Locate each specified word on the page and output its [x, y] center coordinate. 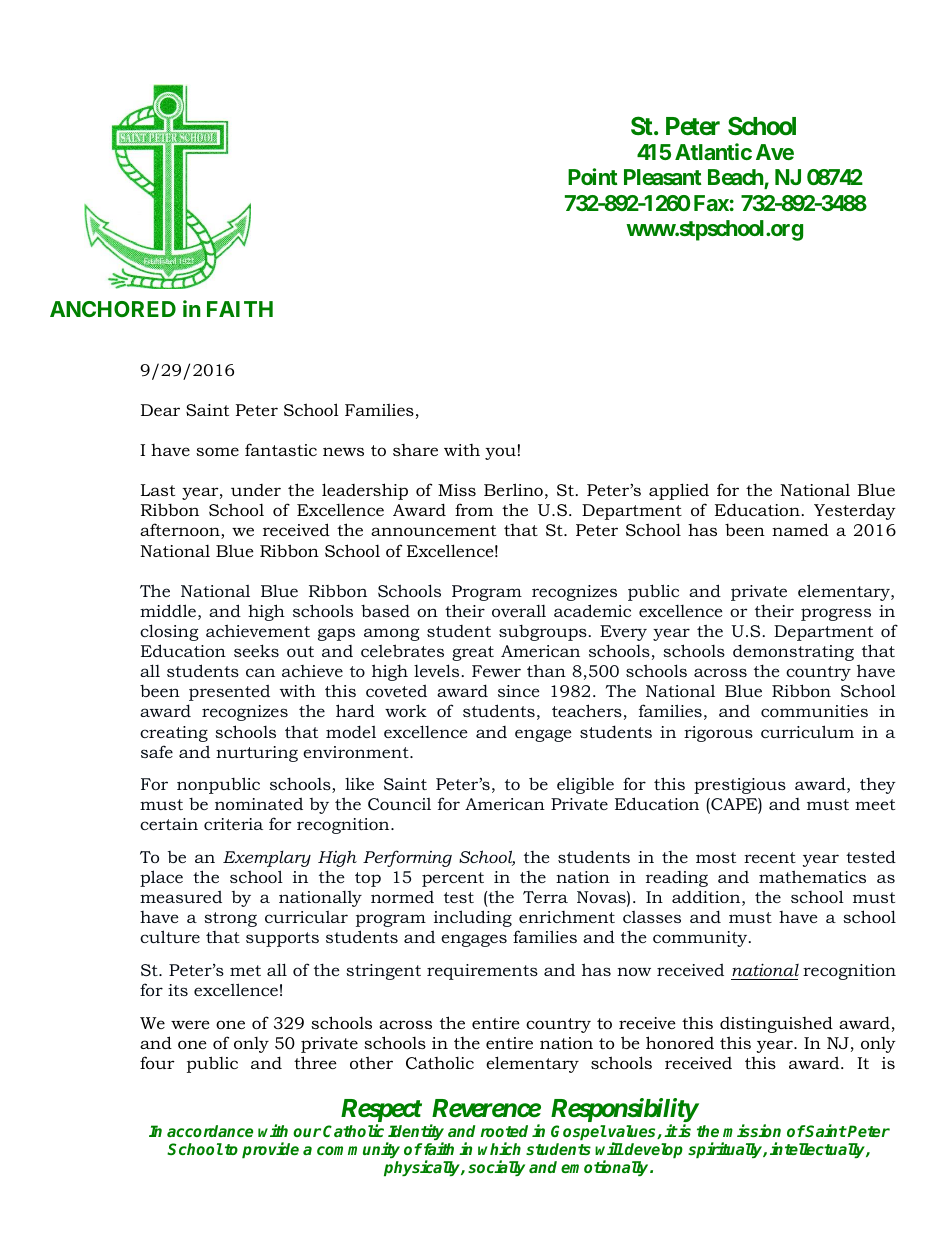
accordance [210, 1131]
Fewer [496, 671]
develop [653, 1150]
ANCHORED [113, 309]
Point [593, 176]
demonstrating [793, 652]
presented [229, 692]
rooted [504, 1131]
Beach [736, 179]
